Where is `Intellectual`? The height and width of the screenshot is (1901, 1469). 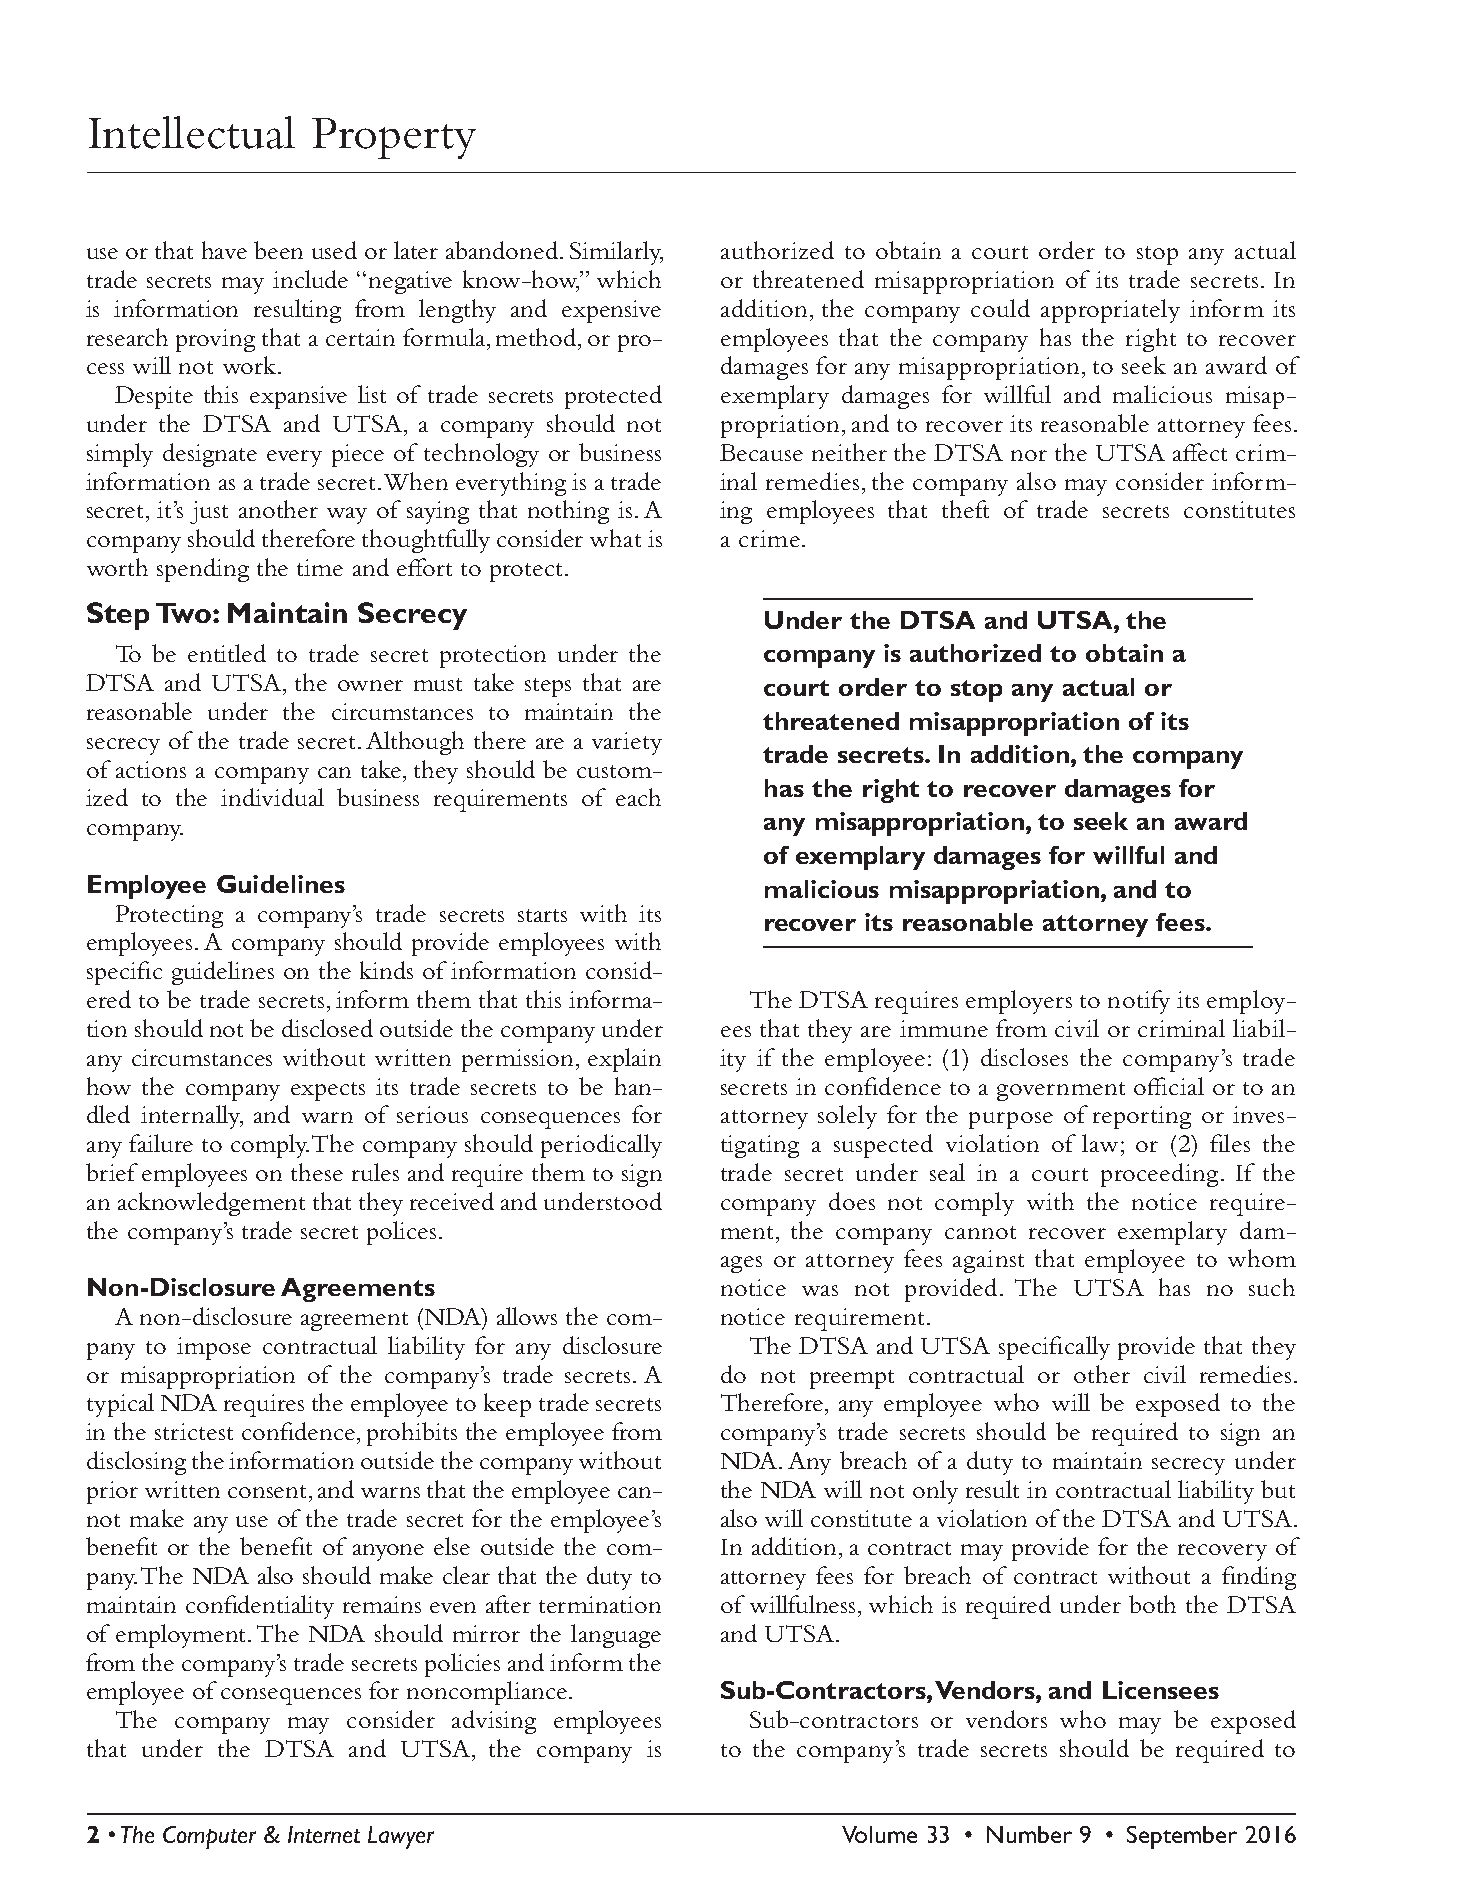
Intellectual is located at coordinates (192, 132).
